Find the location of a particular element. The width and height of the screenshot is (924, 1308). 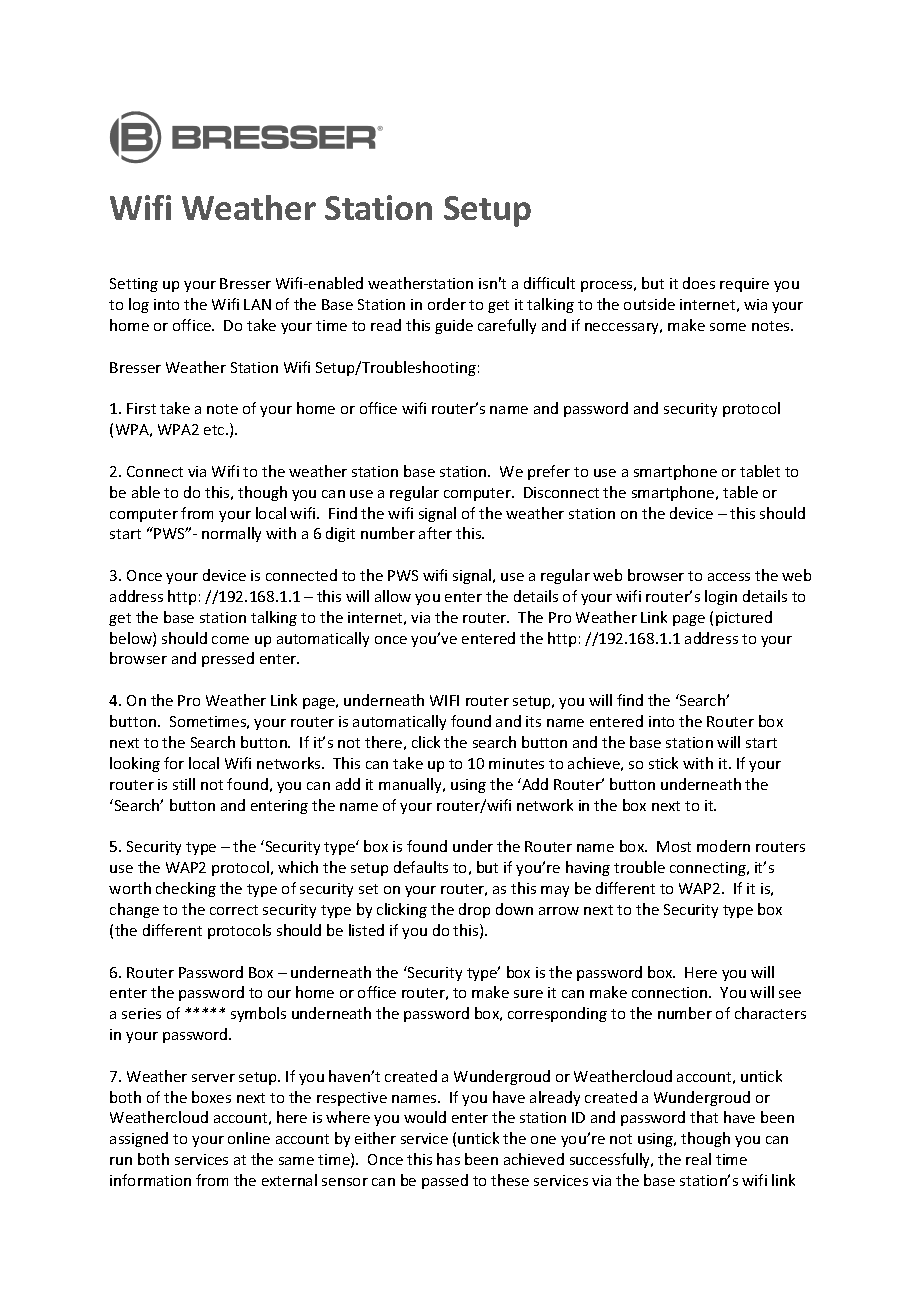

allow is located at coordinates (393, 596).
